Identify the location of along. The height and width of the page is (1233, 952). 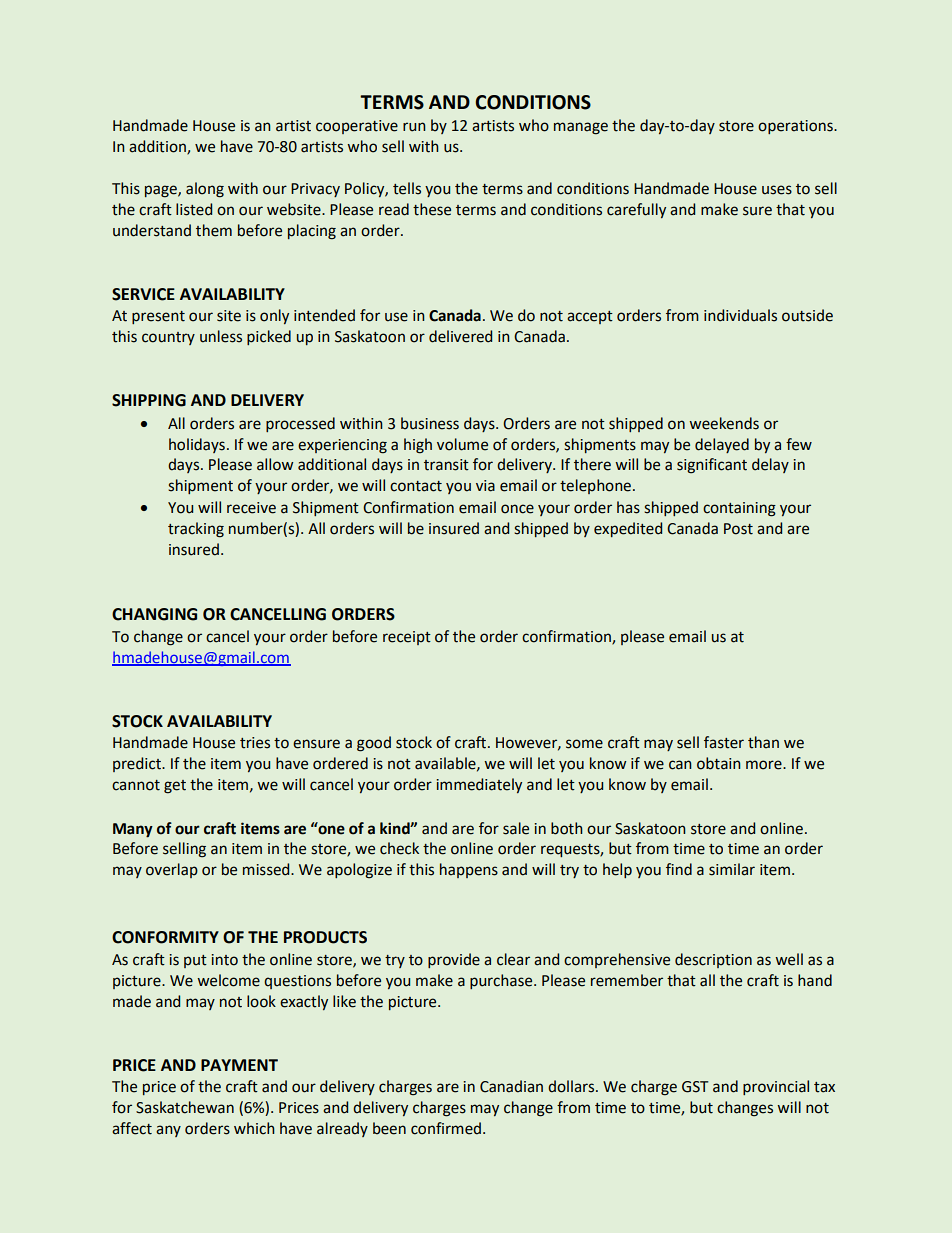
(205, 190).
